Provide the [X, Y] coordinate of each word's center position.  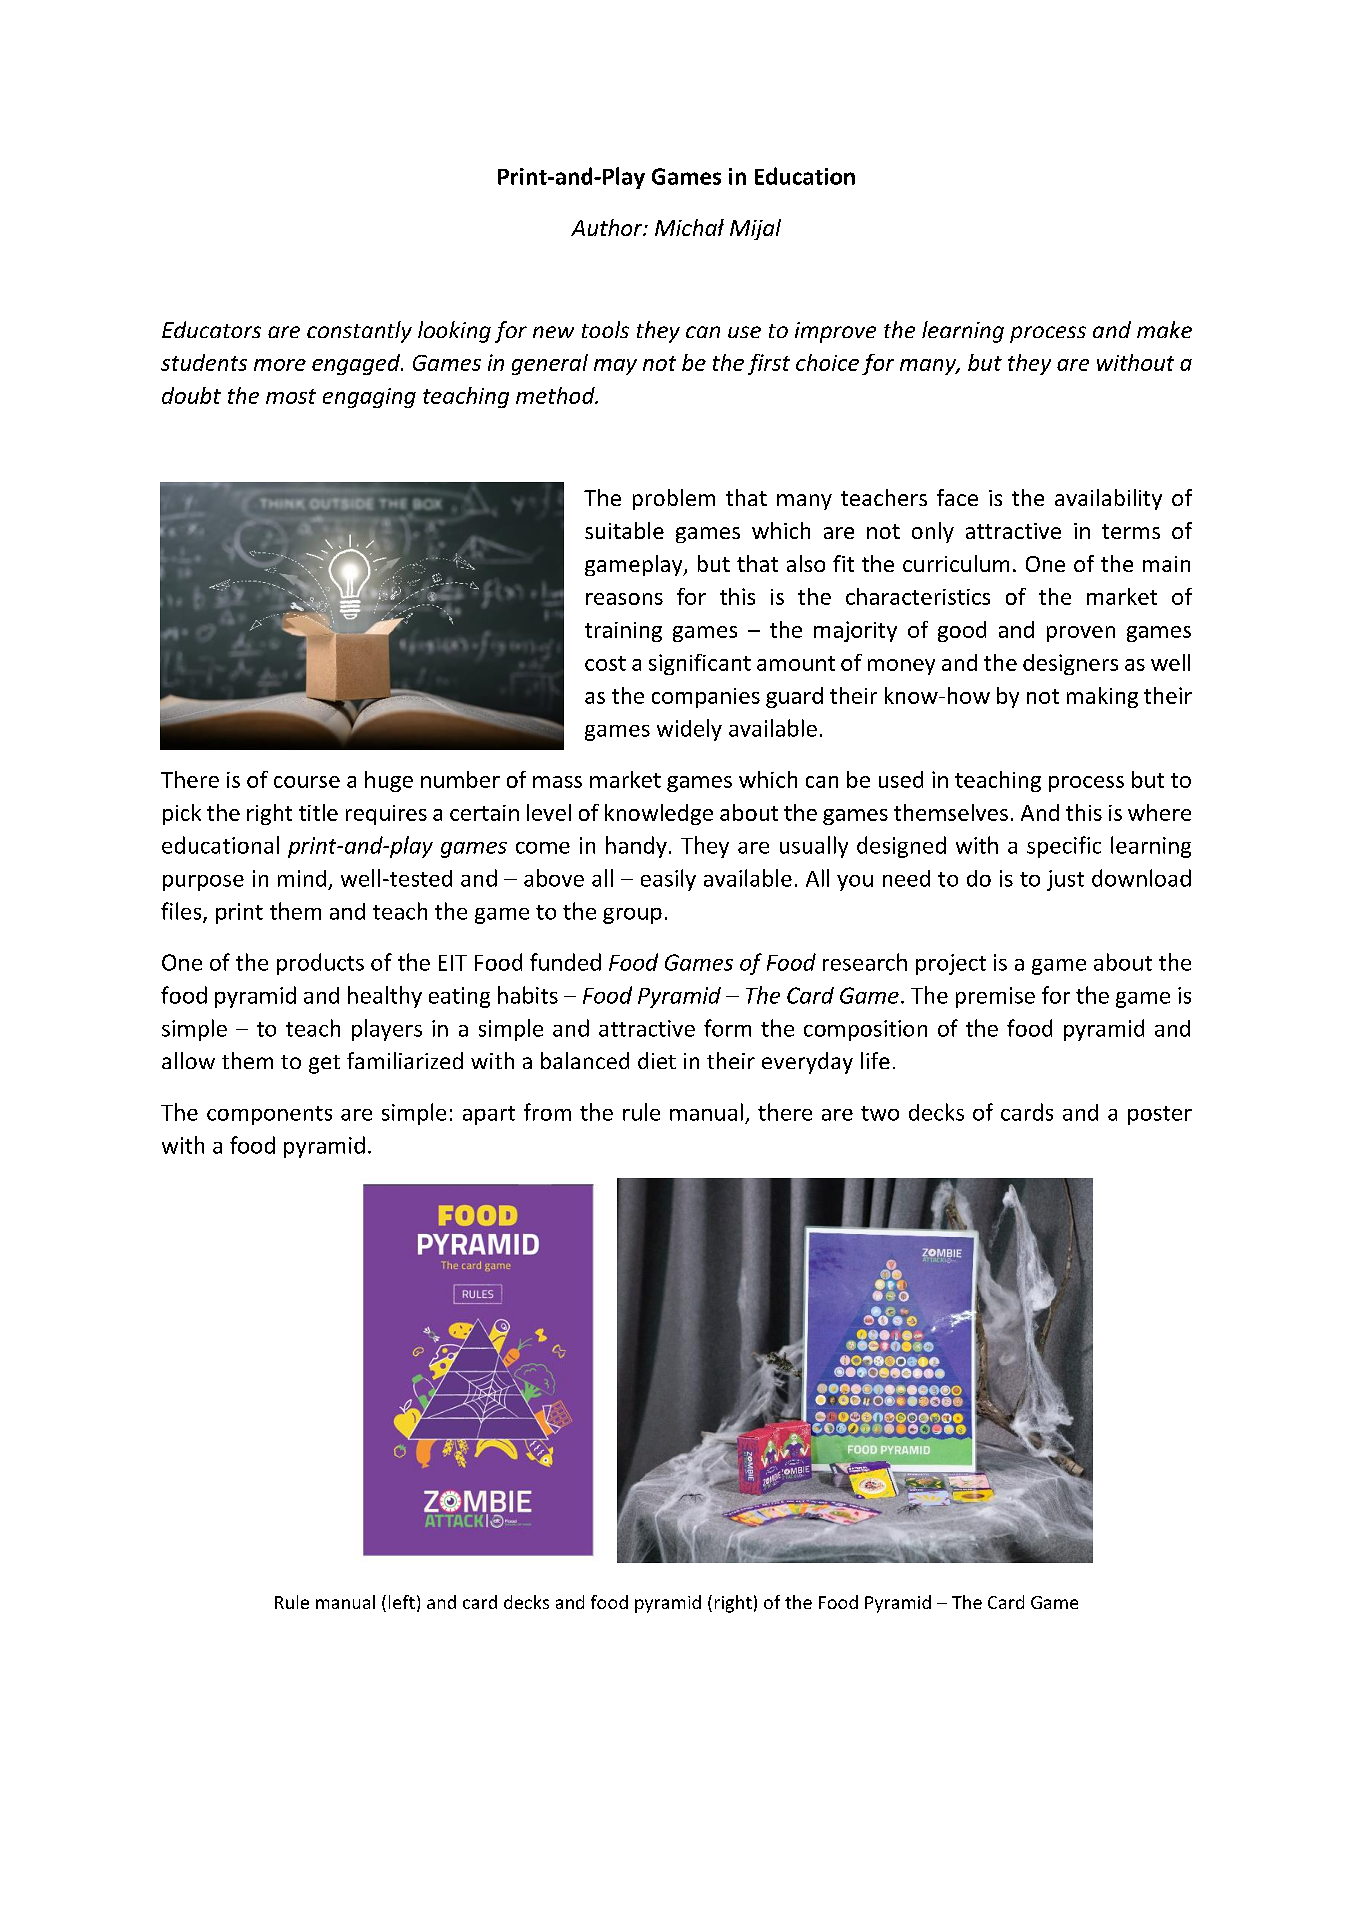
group [632, 916]
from [547, 1112]
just [1065, 880]
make [1164, 329]
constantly [359, 332]
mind [302, 878]
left [402, 1602]
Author [608, 227]
